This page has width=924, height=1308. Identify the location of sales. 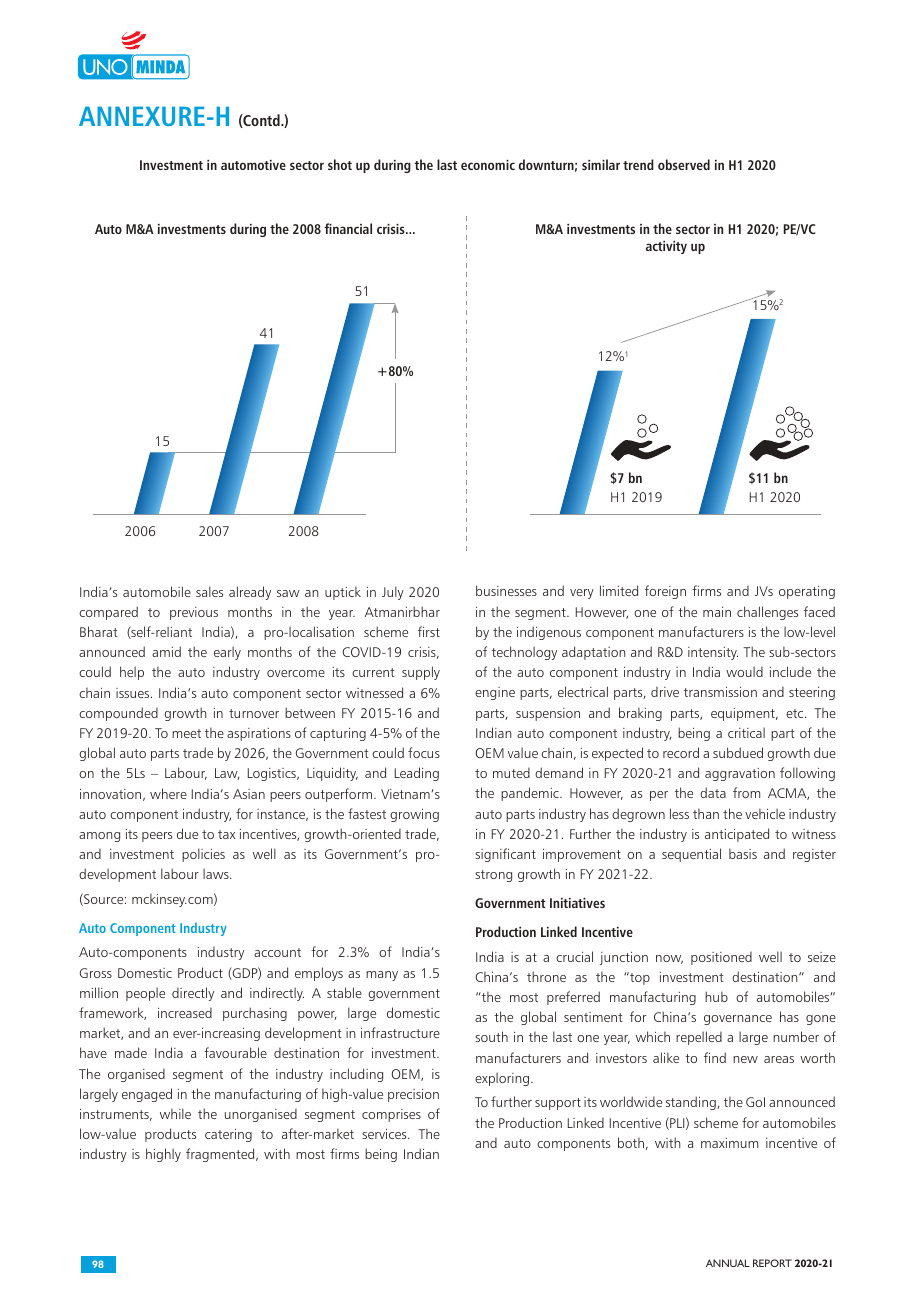
(209, 591).
